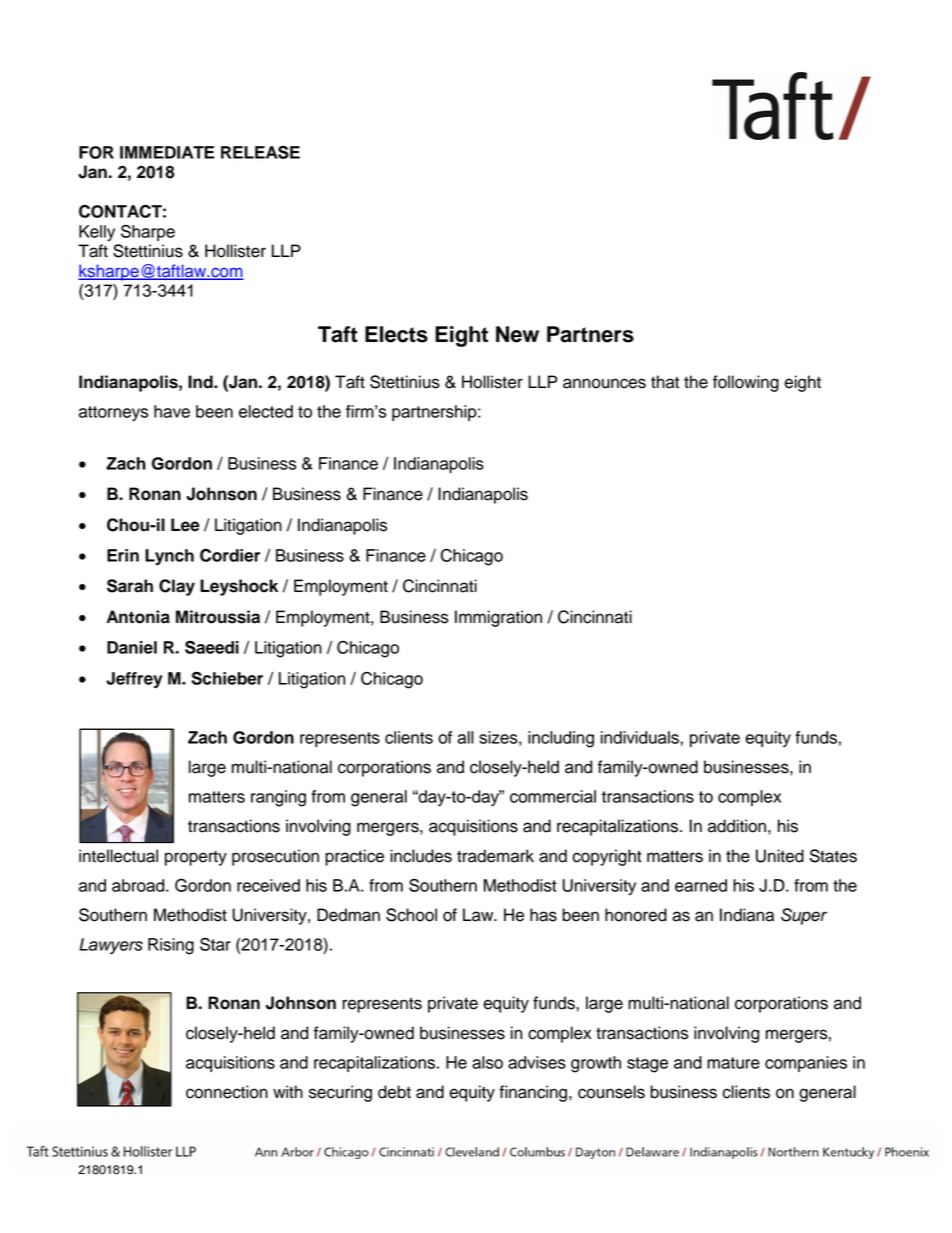 Image resolution: width=952 pixels, height=1233 pixels. What do you see at coordinates (498, 618) in the screenshot?
I see `Immigration` at bounding box center [498, 618].
